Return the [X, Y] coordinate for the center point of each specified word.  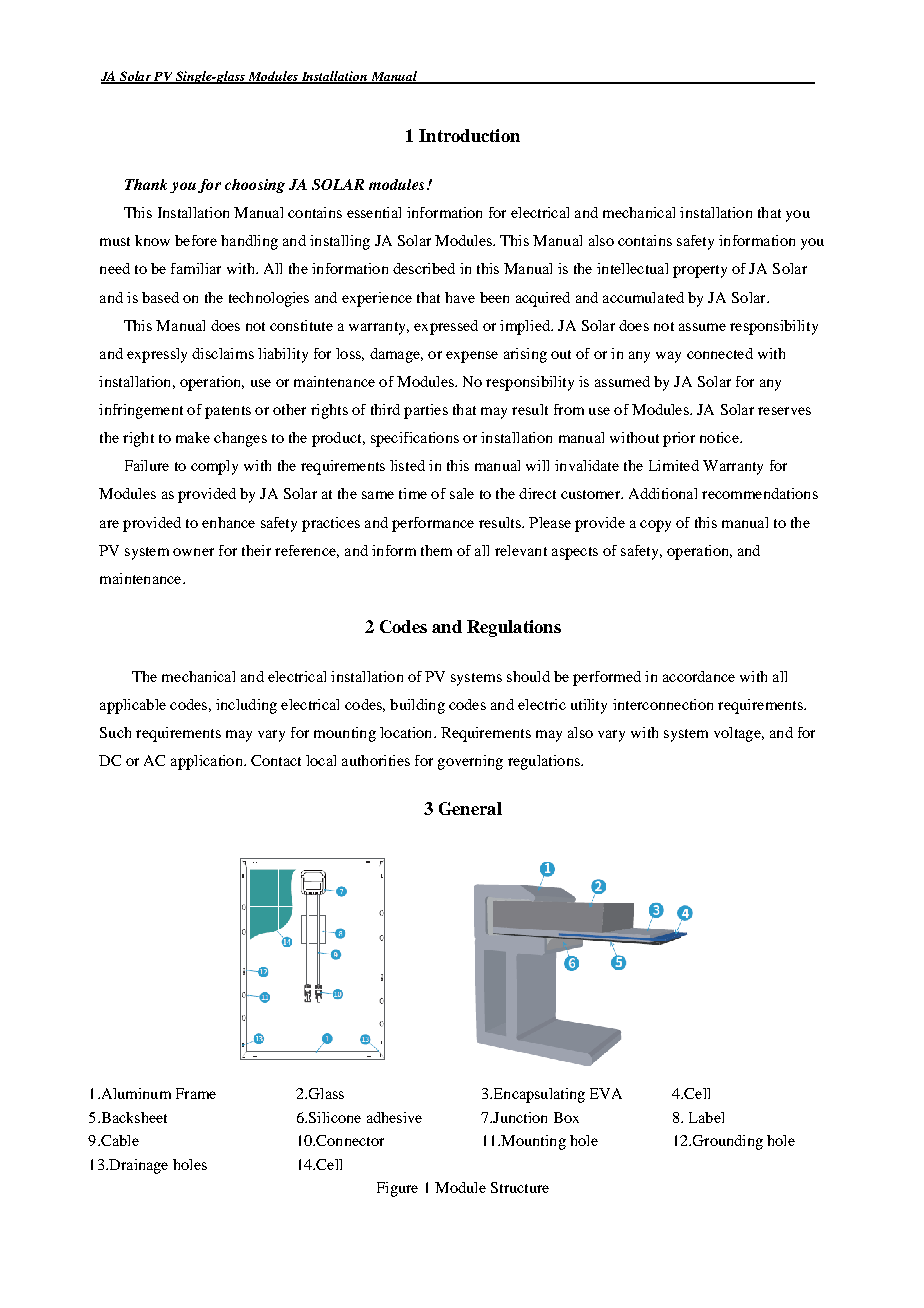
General [470, 808]
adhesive [394, 1117]
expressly [157, 355]
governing [470, 762]
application [208, 762]
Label [706, 1117]
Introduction [469, 135]
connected [720, 353]
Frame [196, 1093]
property [700, 271]
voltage [738, 734]
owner [193, 552]
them [436, 550]
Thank [146, 184]
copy [655, 526]
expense [472, 357]
